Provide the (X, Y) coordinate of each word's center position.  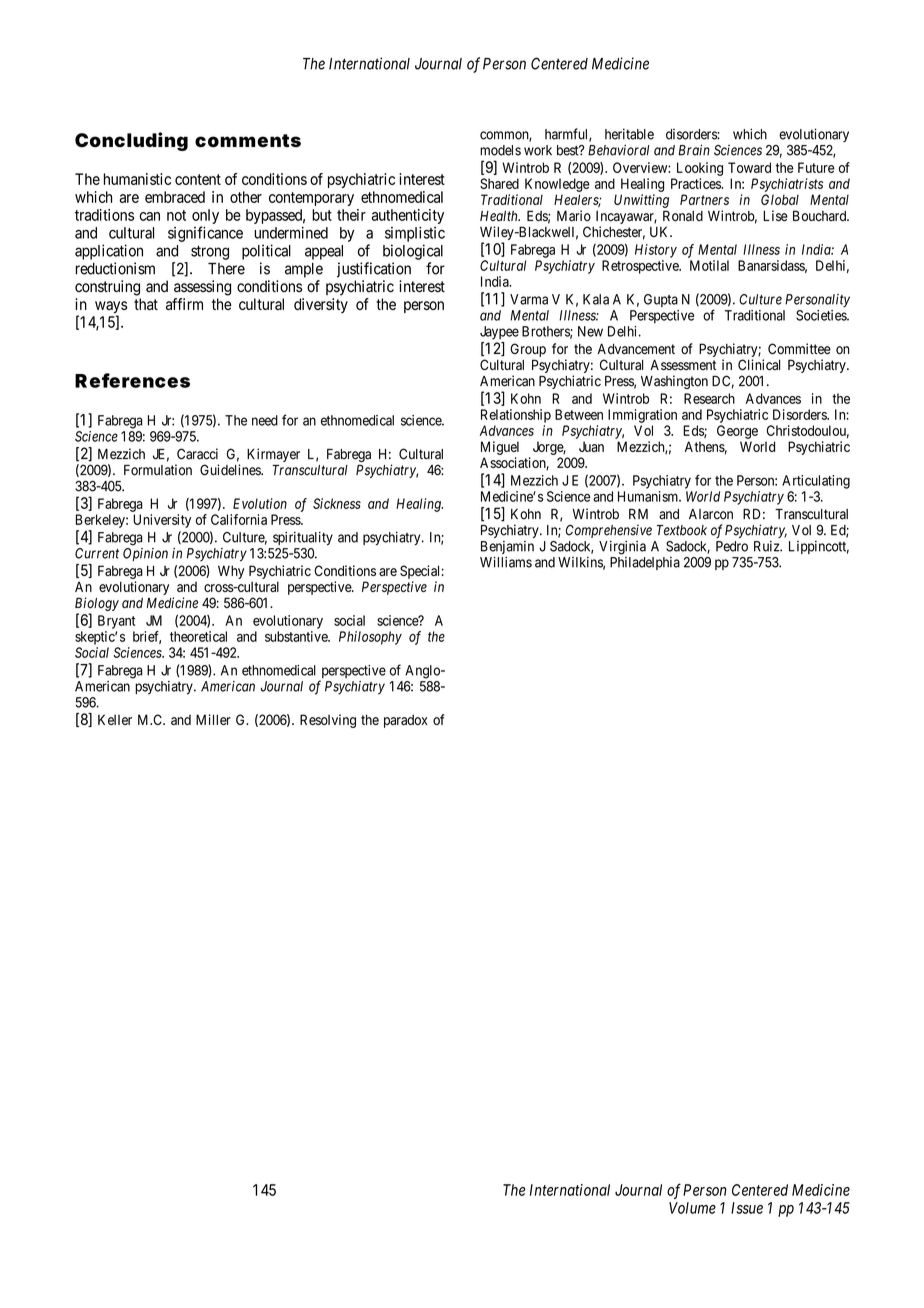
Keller (115, 719)
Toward (749, 167)
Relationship (516, 416)
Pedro (732, 546)
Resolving (328, 721)
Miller (213, 719)
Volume (692, 1208)
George (737, 432)
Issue (747, 1208)
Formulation (158, 470)
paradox (406, 721)
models (500, 150)
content (198, 179)
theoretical (198, 636)
